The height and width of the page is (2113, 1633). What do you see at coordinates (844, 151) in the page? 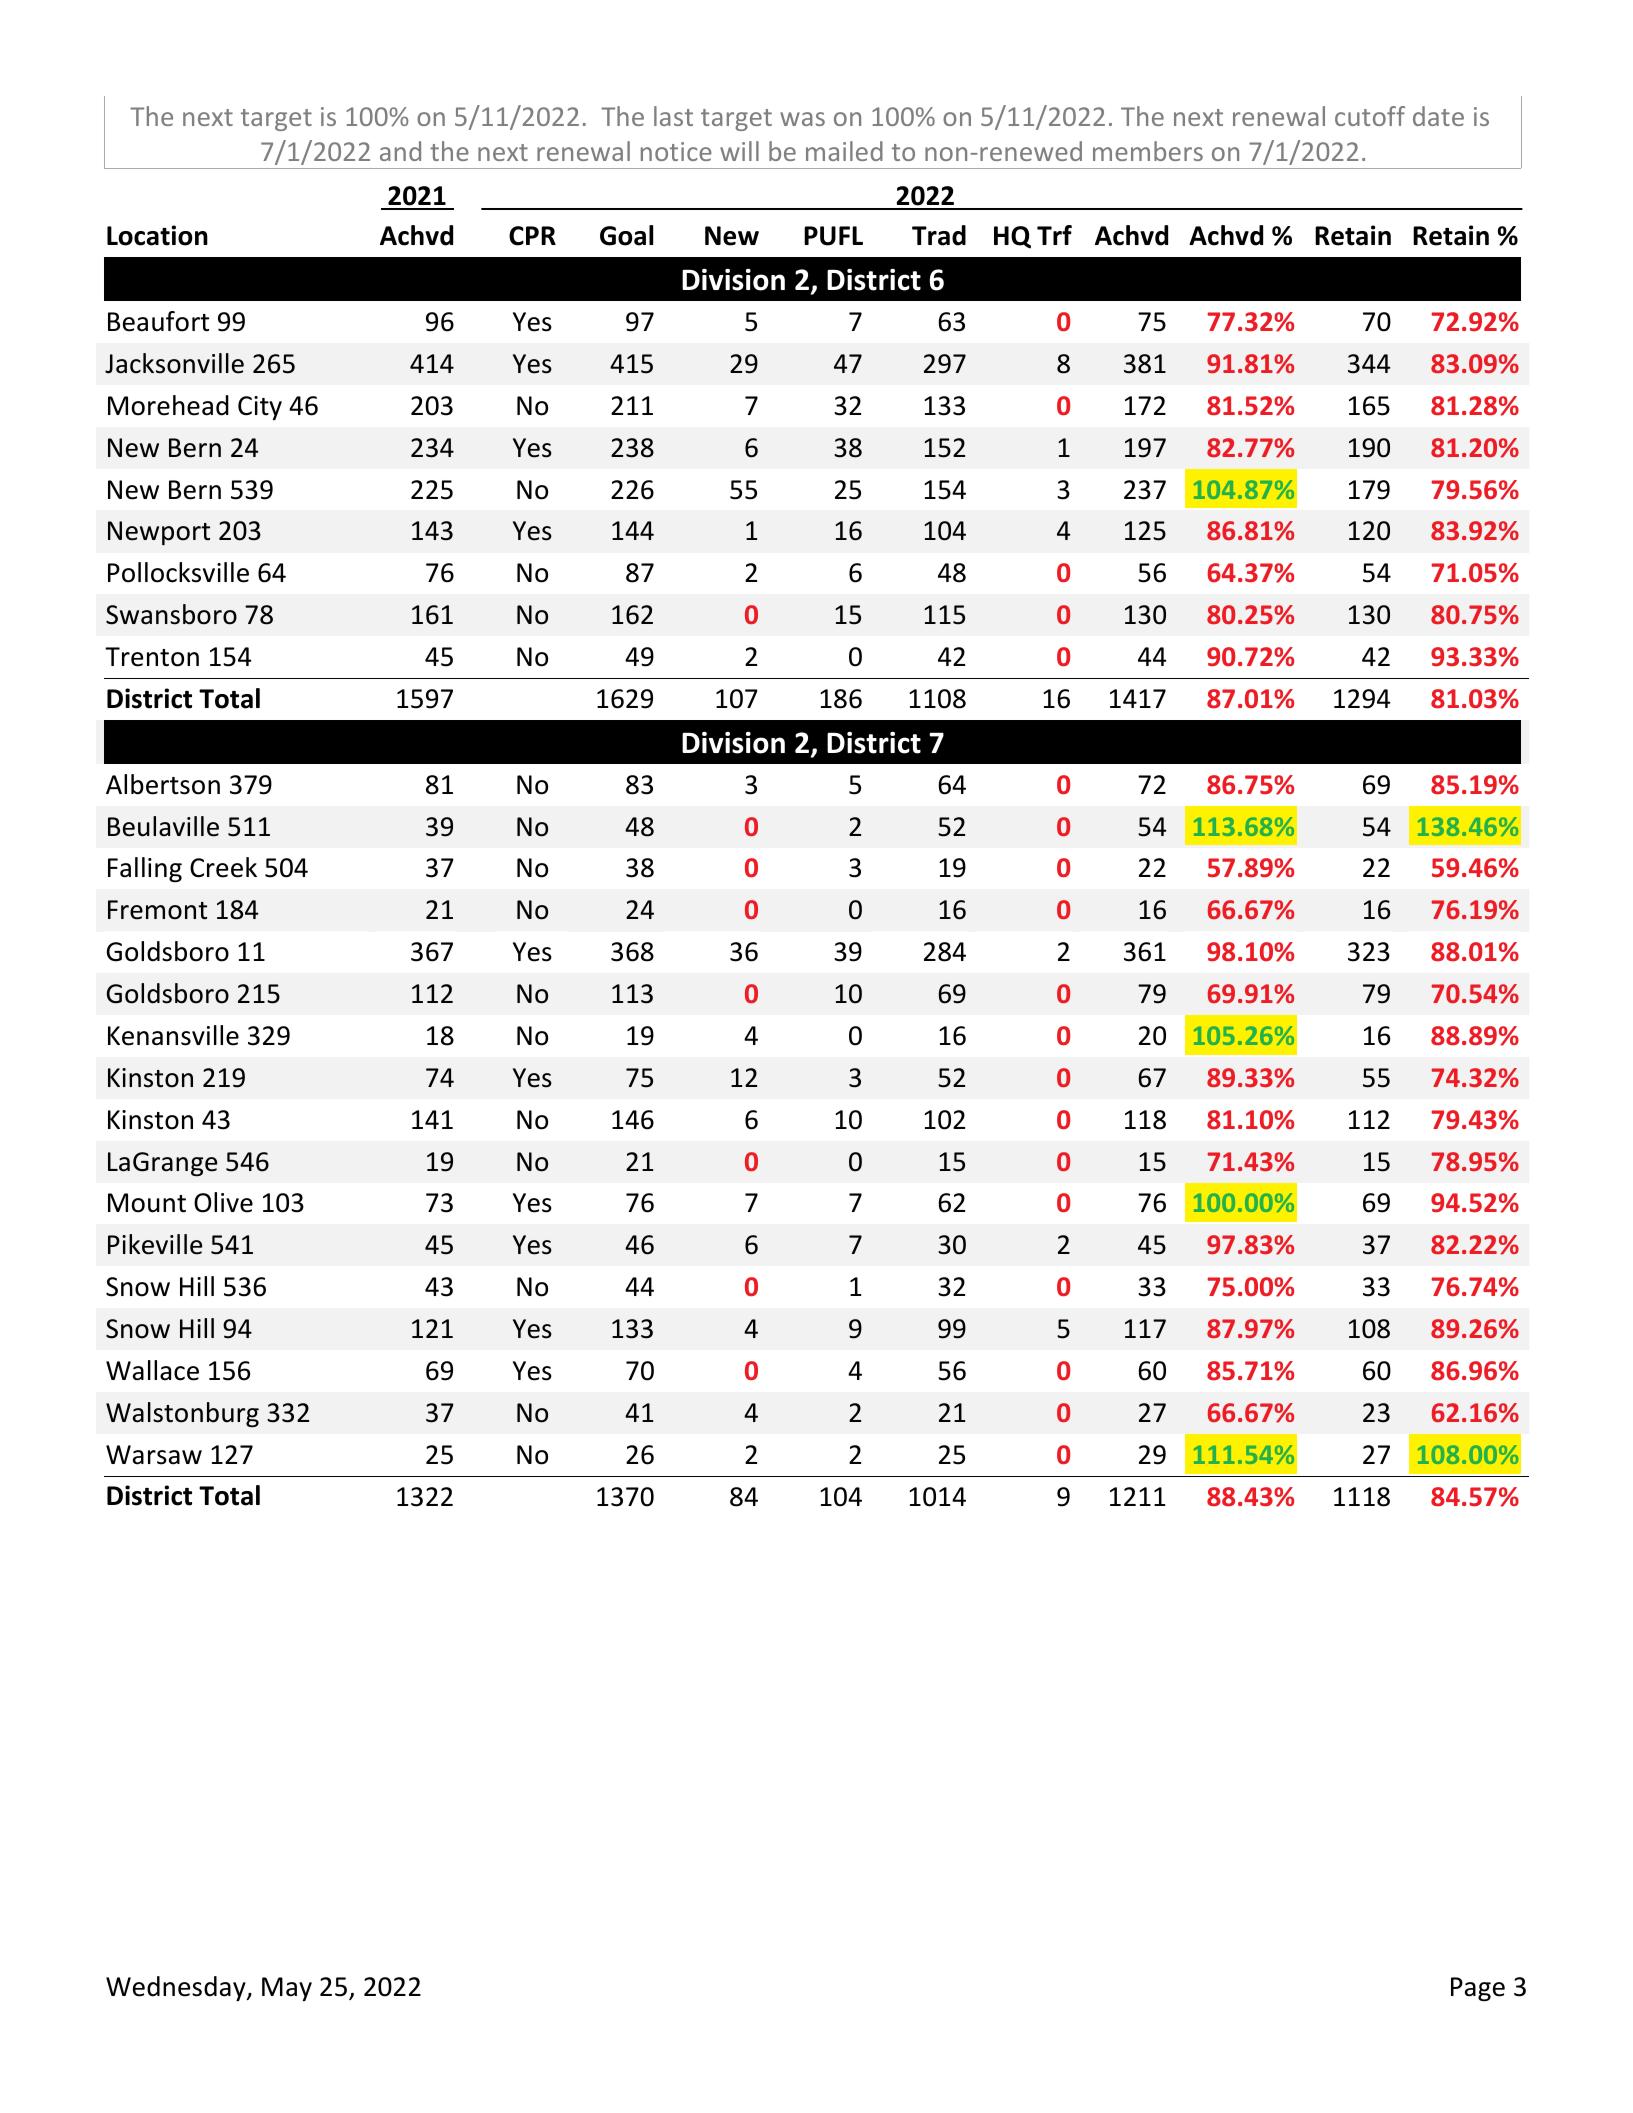
I see `mailed` at bounding box center [844, 151].
